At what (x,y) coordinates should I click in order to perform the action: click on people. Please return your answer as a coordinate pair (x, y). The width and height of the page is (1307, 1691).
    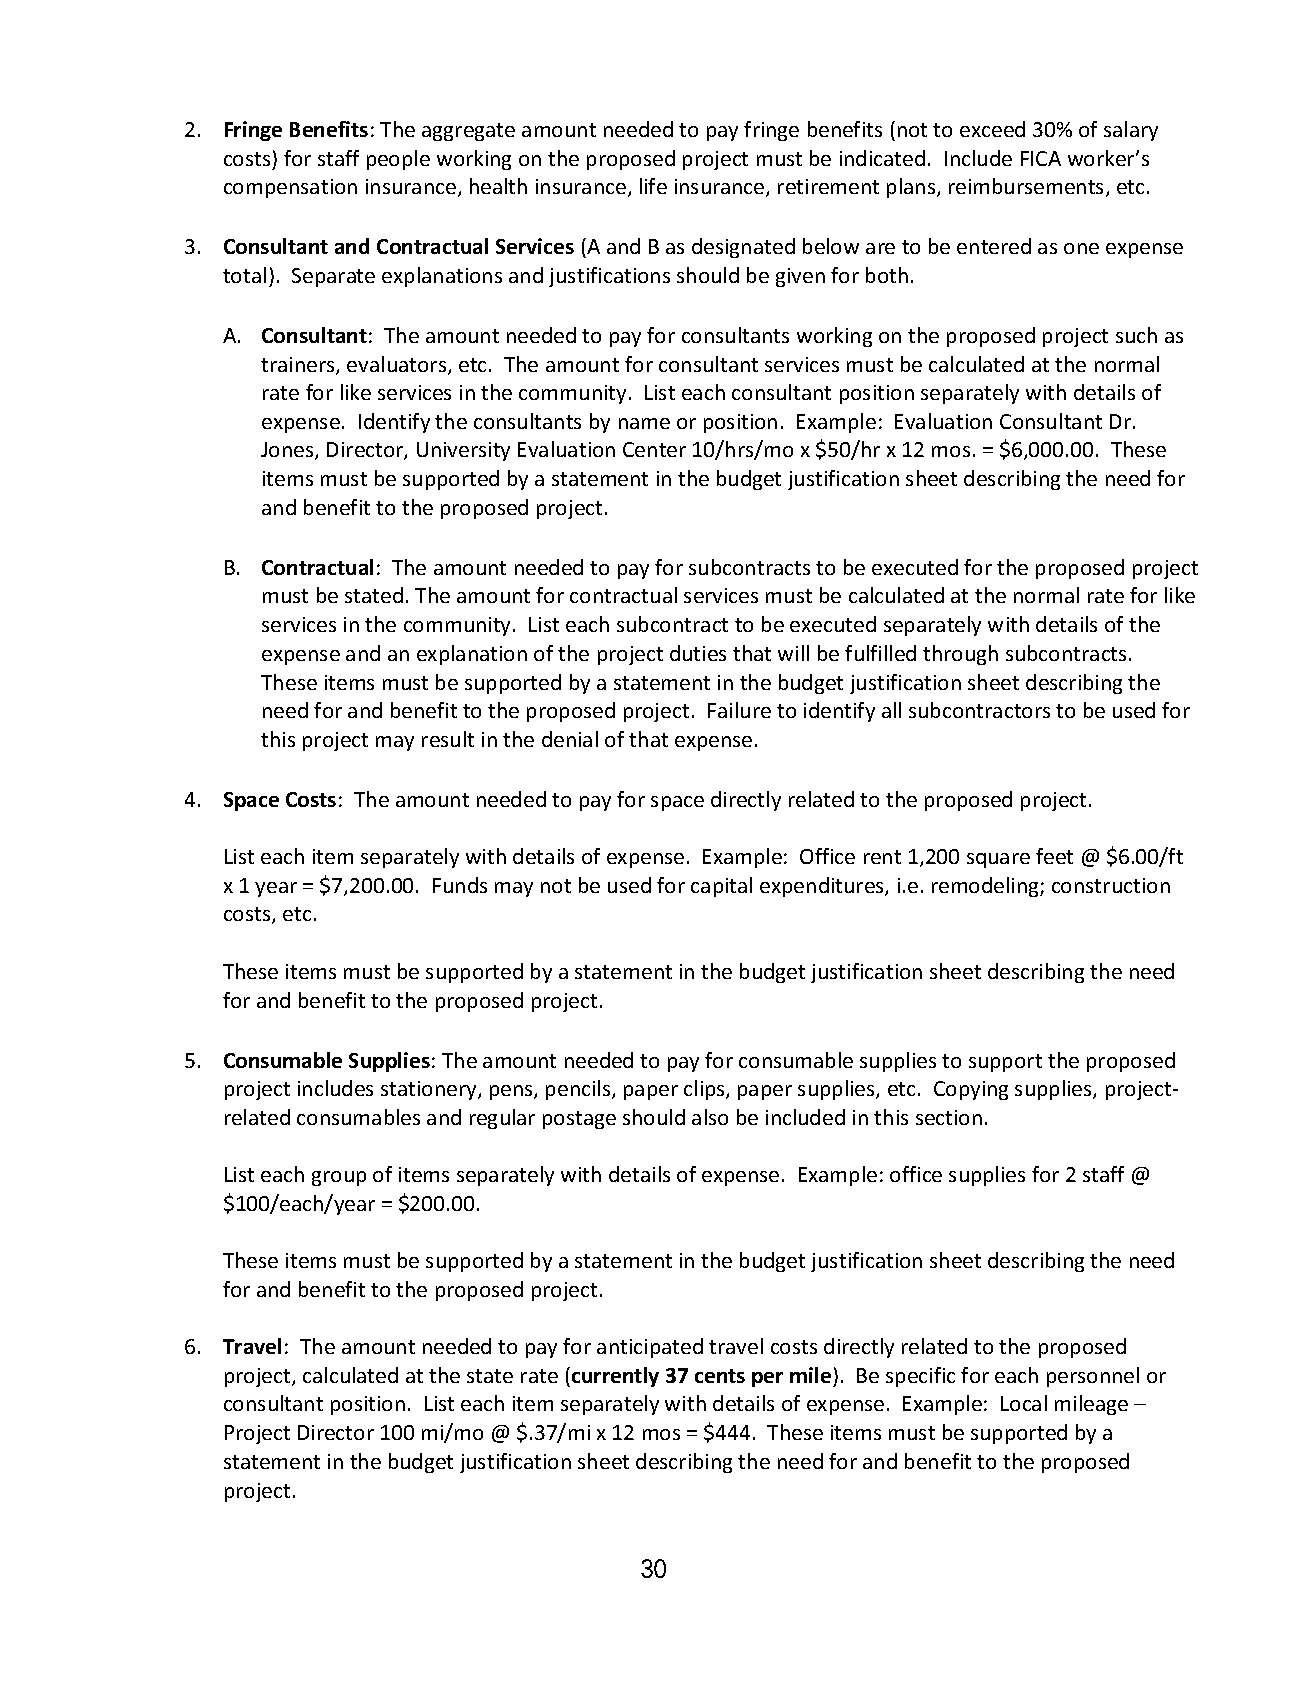
    Looking at the image, I should click on (398, 160).
